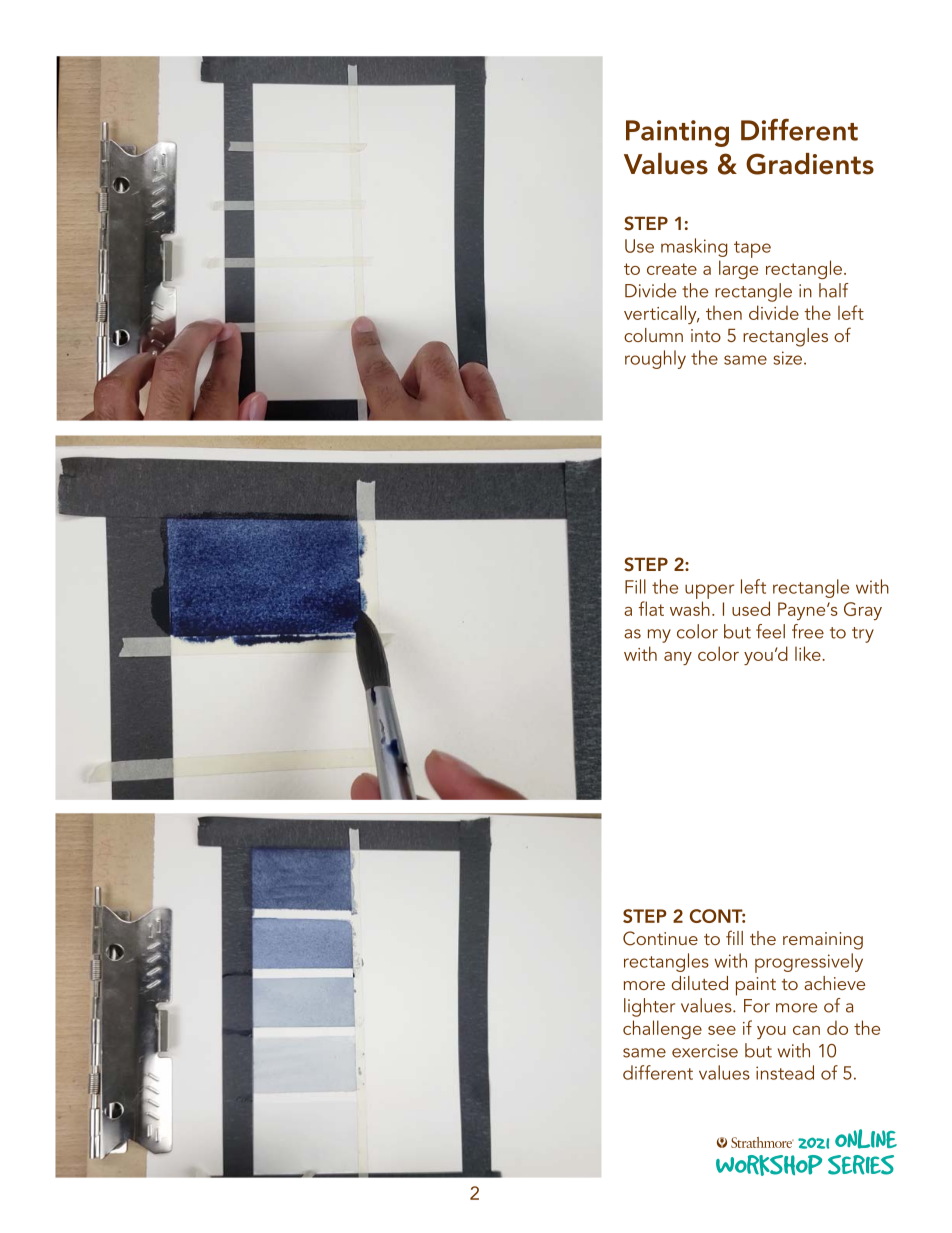 This image has width=952, height=1233. Describe the element at coordinates (662, 1029) in the image. I see `challenge` at that location.
